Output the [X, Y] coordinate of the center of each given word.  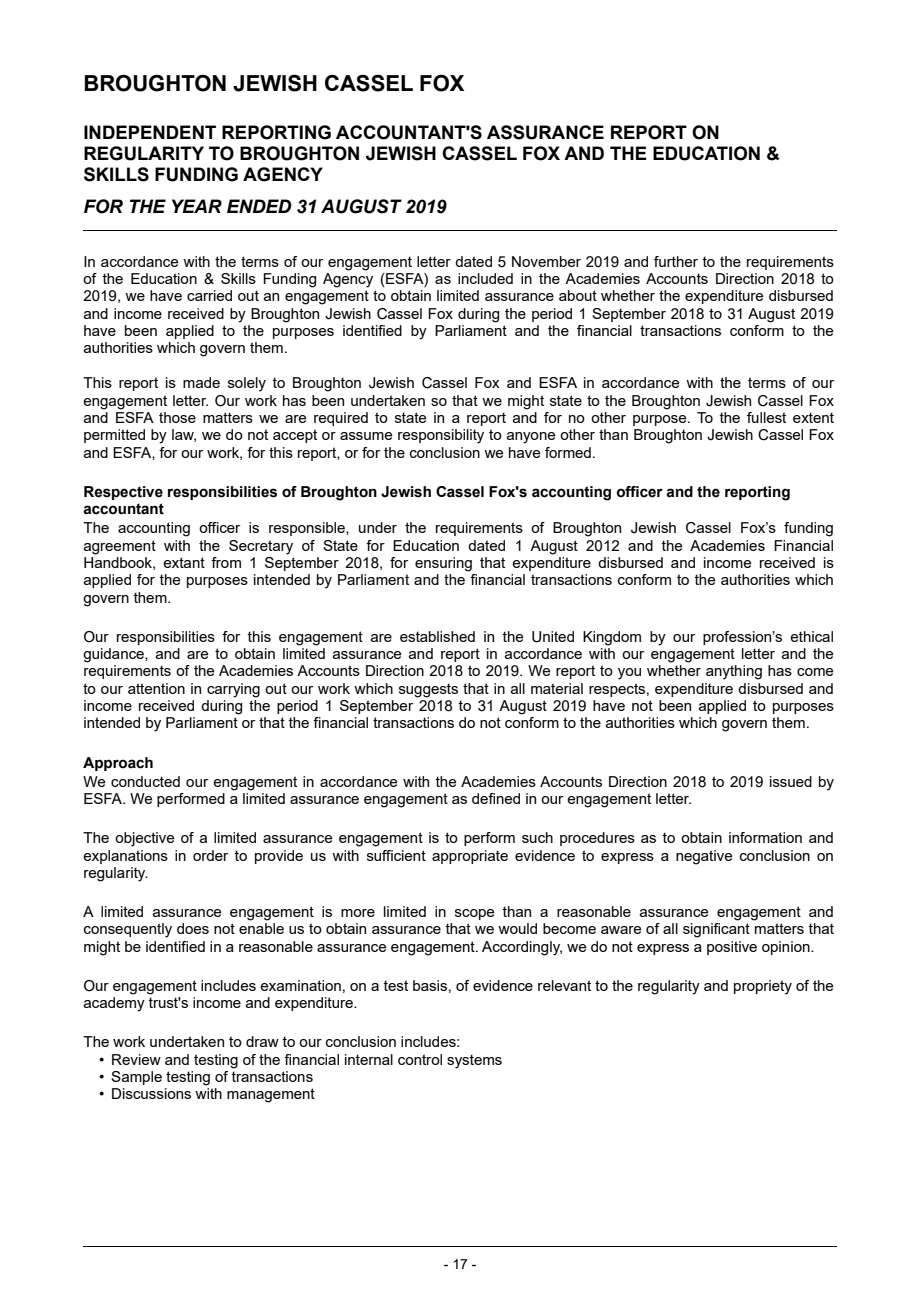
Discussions [151, 1093]
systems [474, 1061]
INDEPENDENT [150, 132]
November [546, 261]
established [437, 636]
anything [734, 672]
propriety [763, 987]
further [676, 261]
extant [184, 562]
